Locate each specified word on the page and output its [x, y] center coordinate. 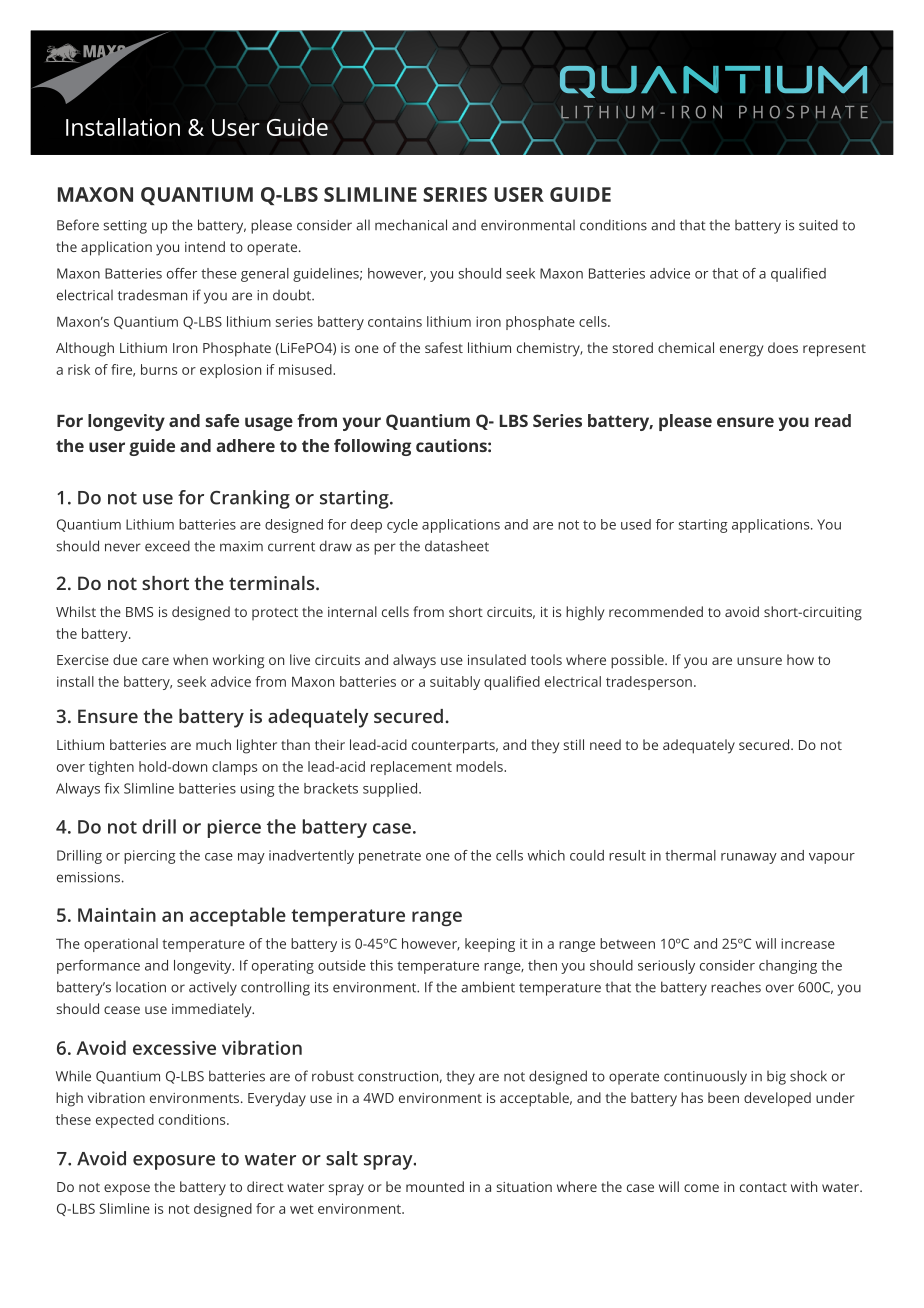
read [833, 420]
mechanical [411, 225]
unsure [759, 661]
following [372, 447]
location [141, 987]
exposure [174, 1162]
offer [182, 273]
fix [111, 788]
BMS [139, 612]
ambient [488, 987]
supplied [391, 790]
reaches [736, 987]
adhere [246, 445]
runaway [749, 858]
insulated [497, 659]
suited [818, 225]
